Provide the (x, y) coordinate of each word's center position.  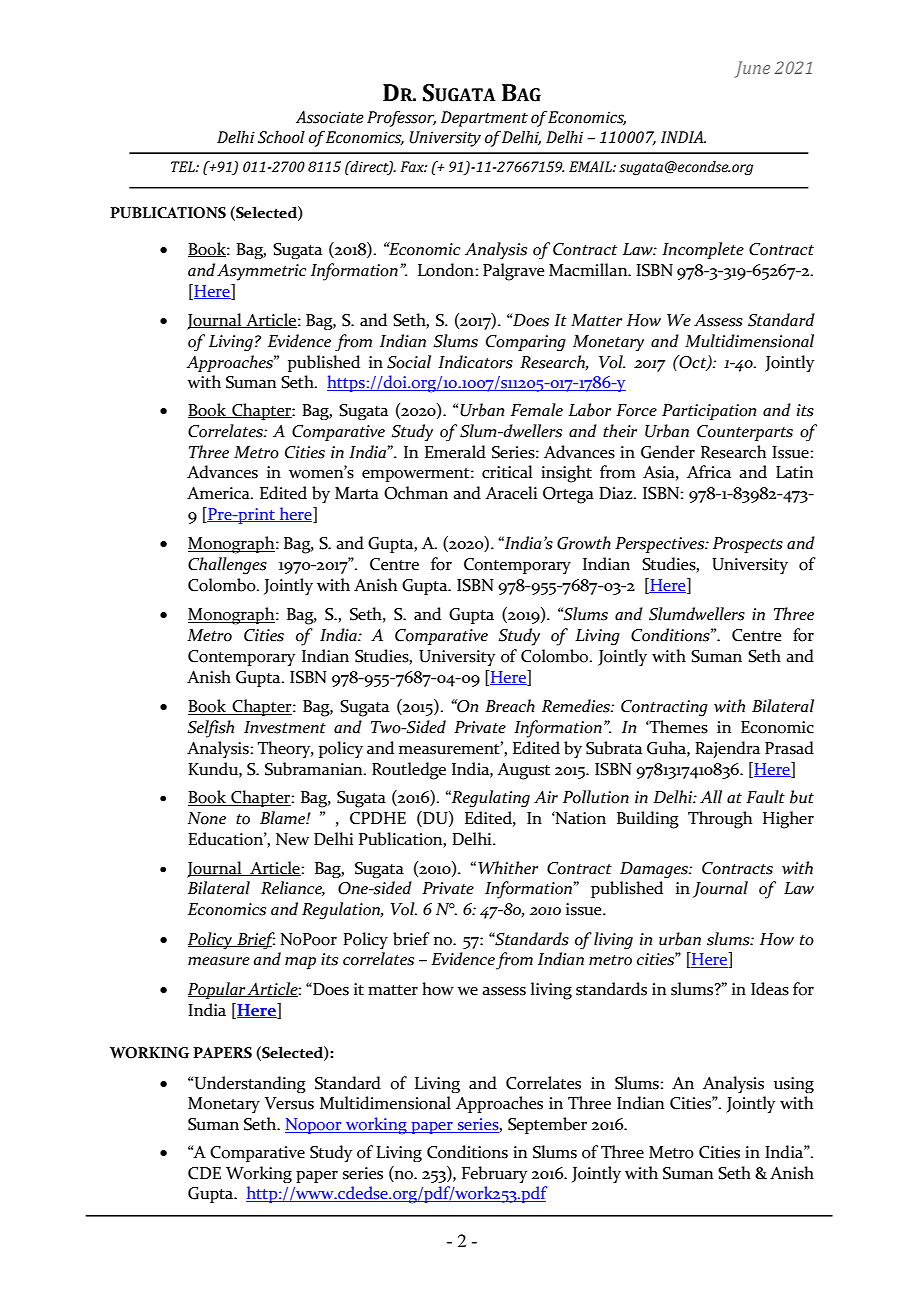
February (494, 1174)
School (281, 137)
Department (484, 119)
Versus (289, 1103)
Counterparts (745, 433)
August (523, 771)
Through (720, 820)
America (219, 493)
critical (507, 472)
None (207, 818)
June (752, 69)
